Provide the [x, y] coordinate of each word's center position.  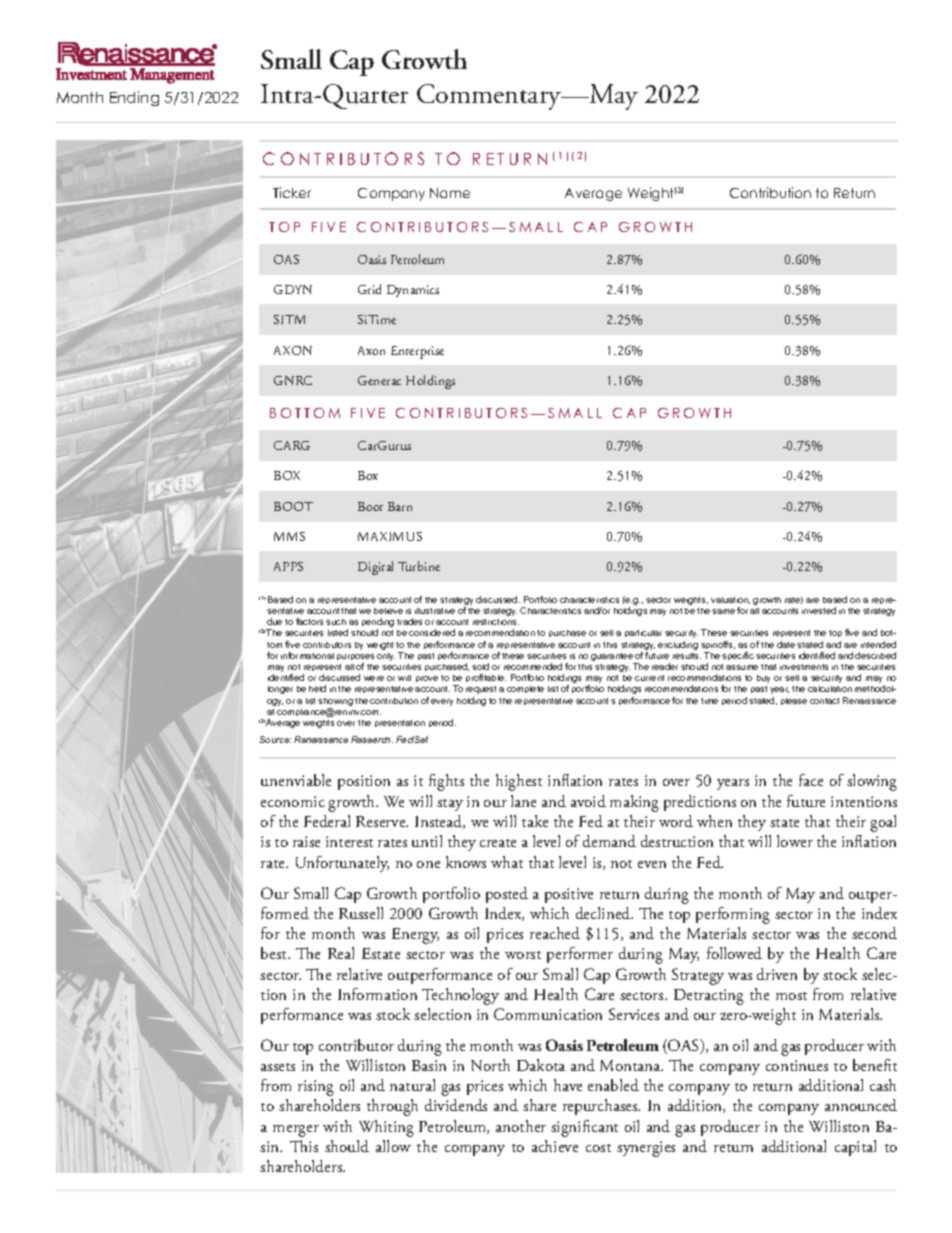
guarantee [613, 658]
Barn [400, 506]
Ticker [292, 192]
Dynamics [413, 291]
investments [804, 667]
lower [795, 841]
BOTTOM [305, 413]
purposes [355, 659]
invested [819, 610]
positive [569, 895]
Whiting [386, 1128]
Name [450, 193]
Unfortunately [342, 864]
